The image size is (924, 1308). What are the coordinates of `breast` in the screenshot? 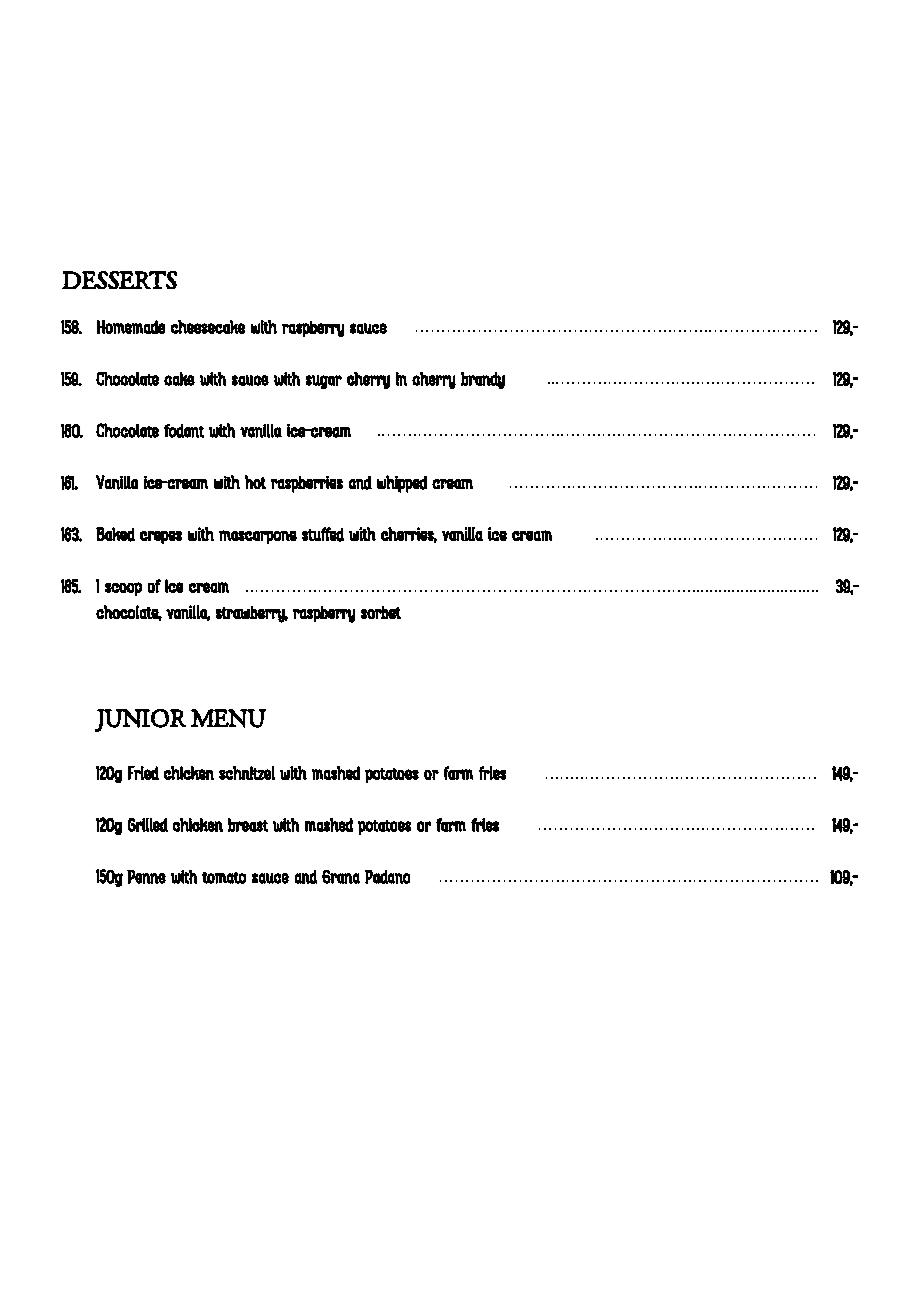 It's located at (248, 825).
